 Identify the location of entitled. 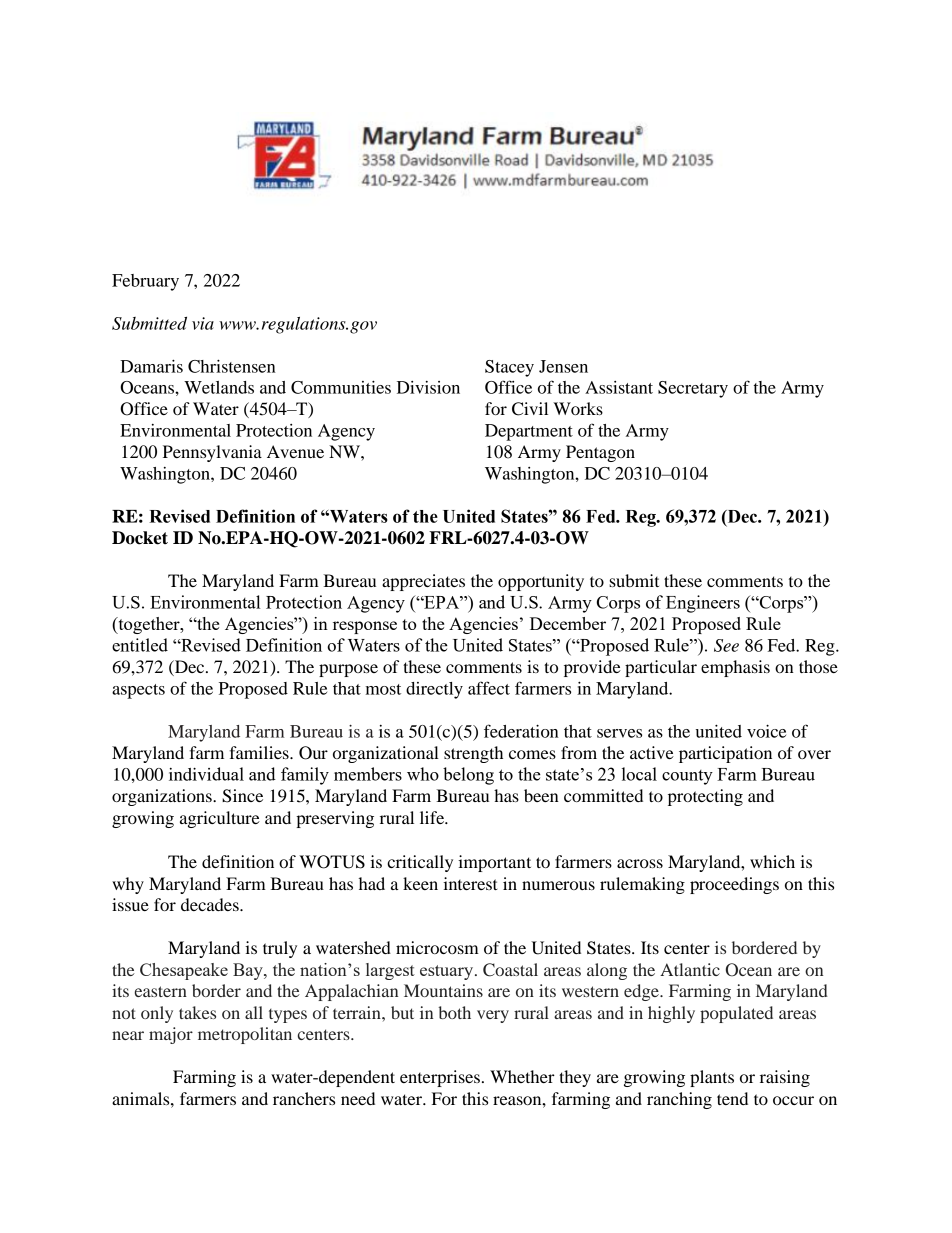
(140, 645).
